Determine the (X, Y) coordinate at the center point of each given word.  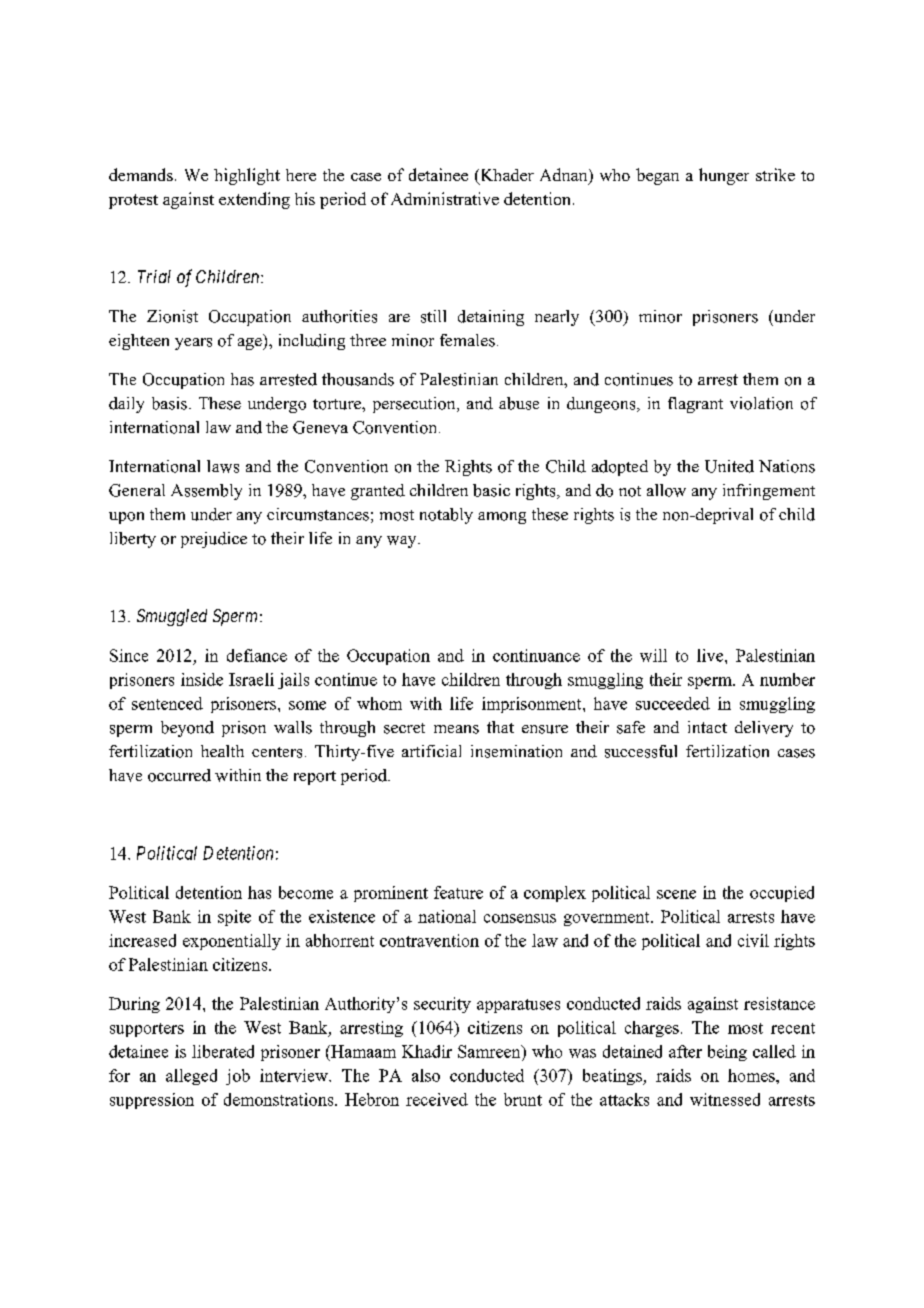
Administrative (445, 198)
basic (491, 490)
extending (254, 200)
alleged (191, 1077)
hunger (724, 176)
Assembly (206, 492)
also (426, 1075)
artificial (431, 751)
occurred (179, 775)
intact (707, 727)
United (729, 466)
